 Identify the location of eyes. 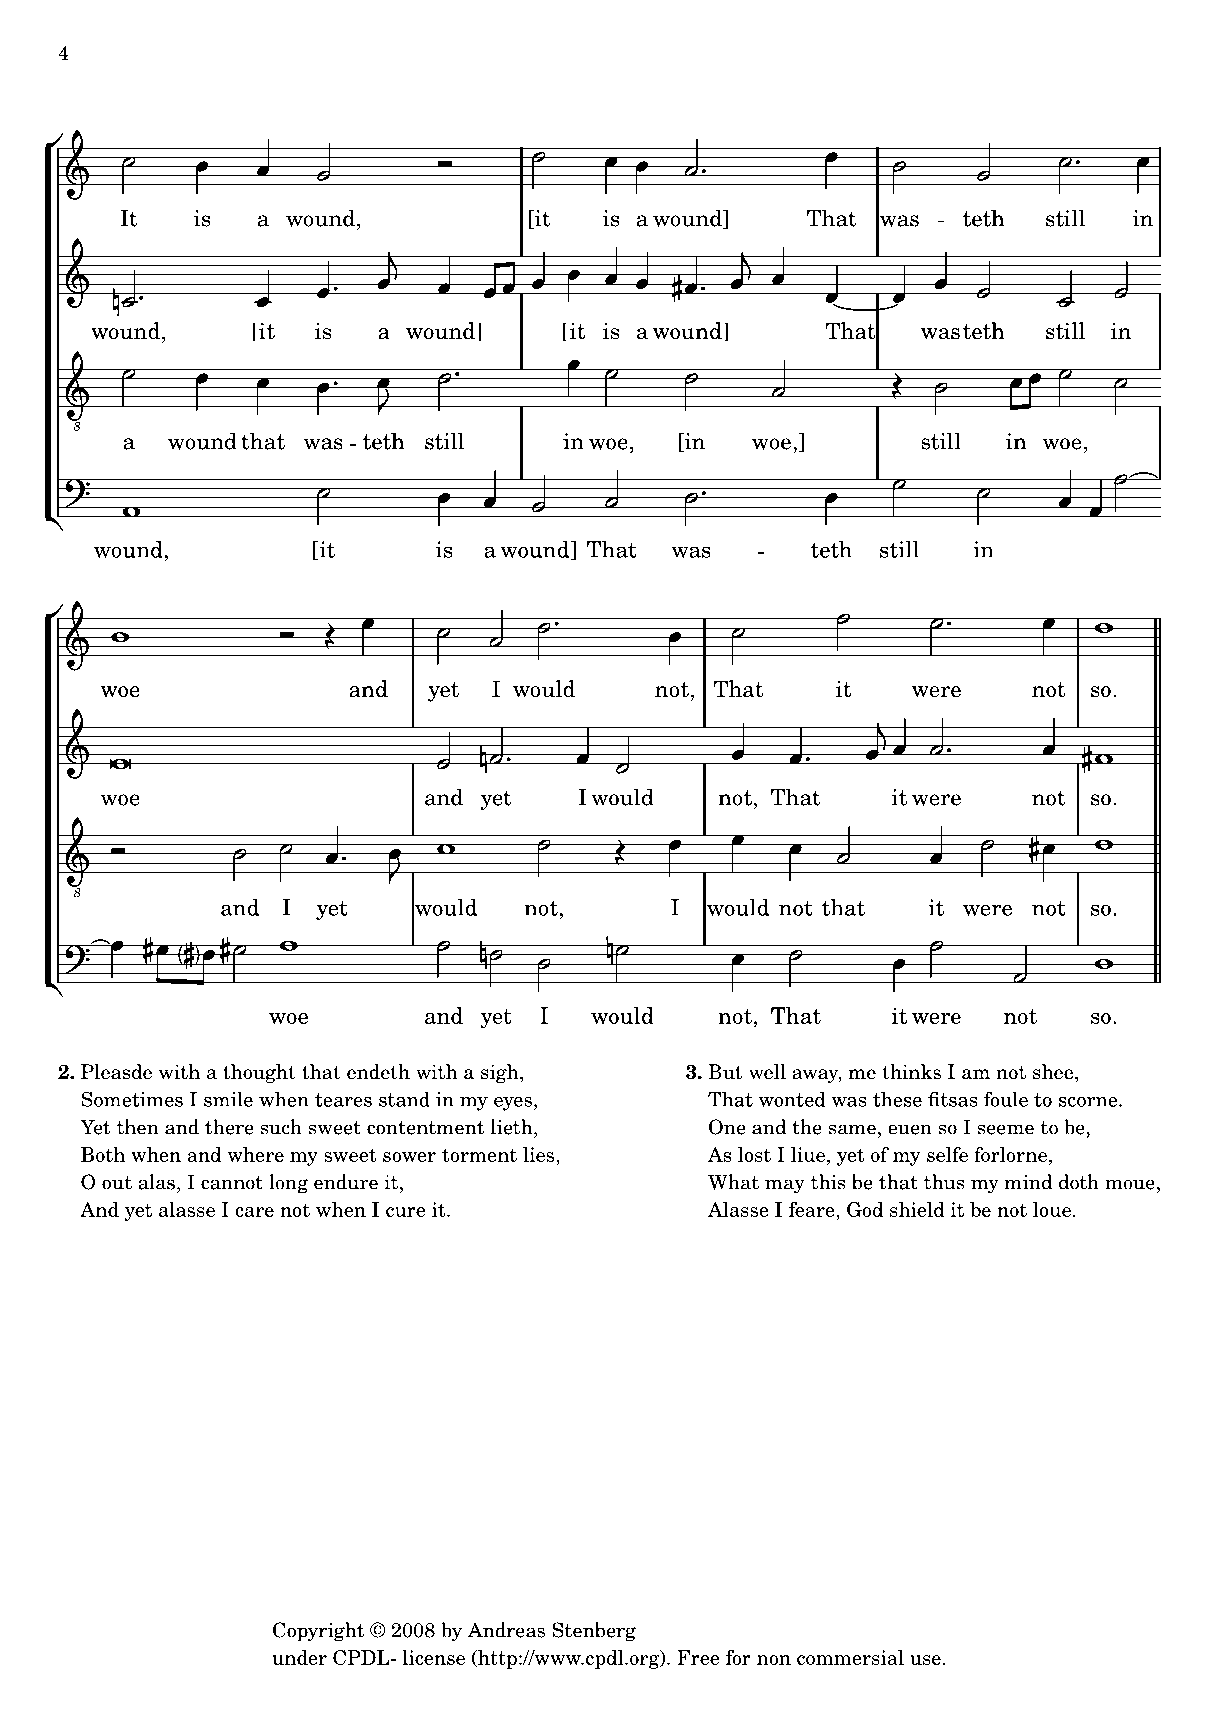
(513, 1104).
